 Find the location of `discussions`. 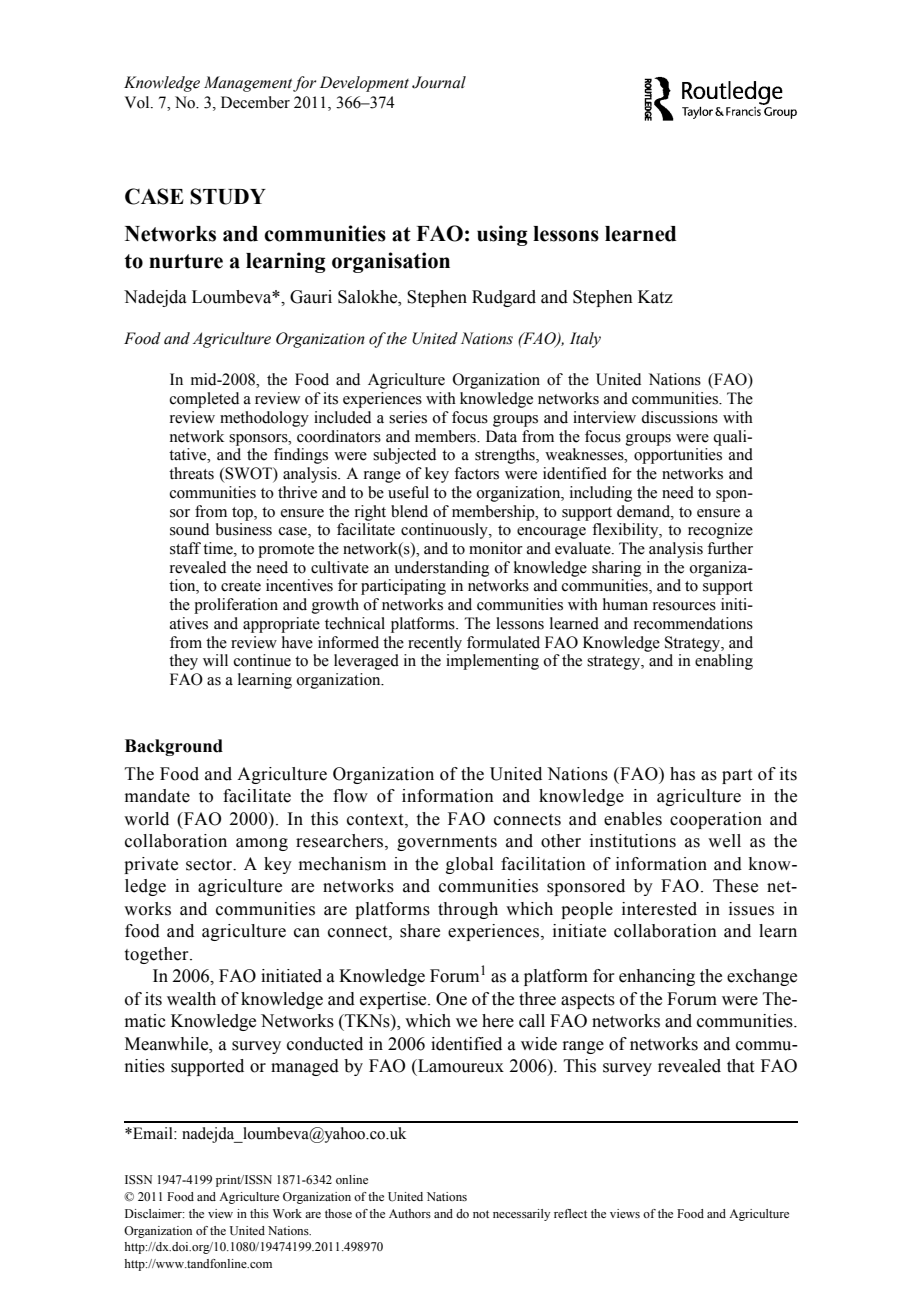

discussions is located at coordinates (679, 417).
